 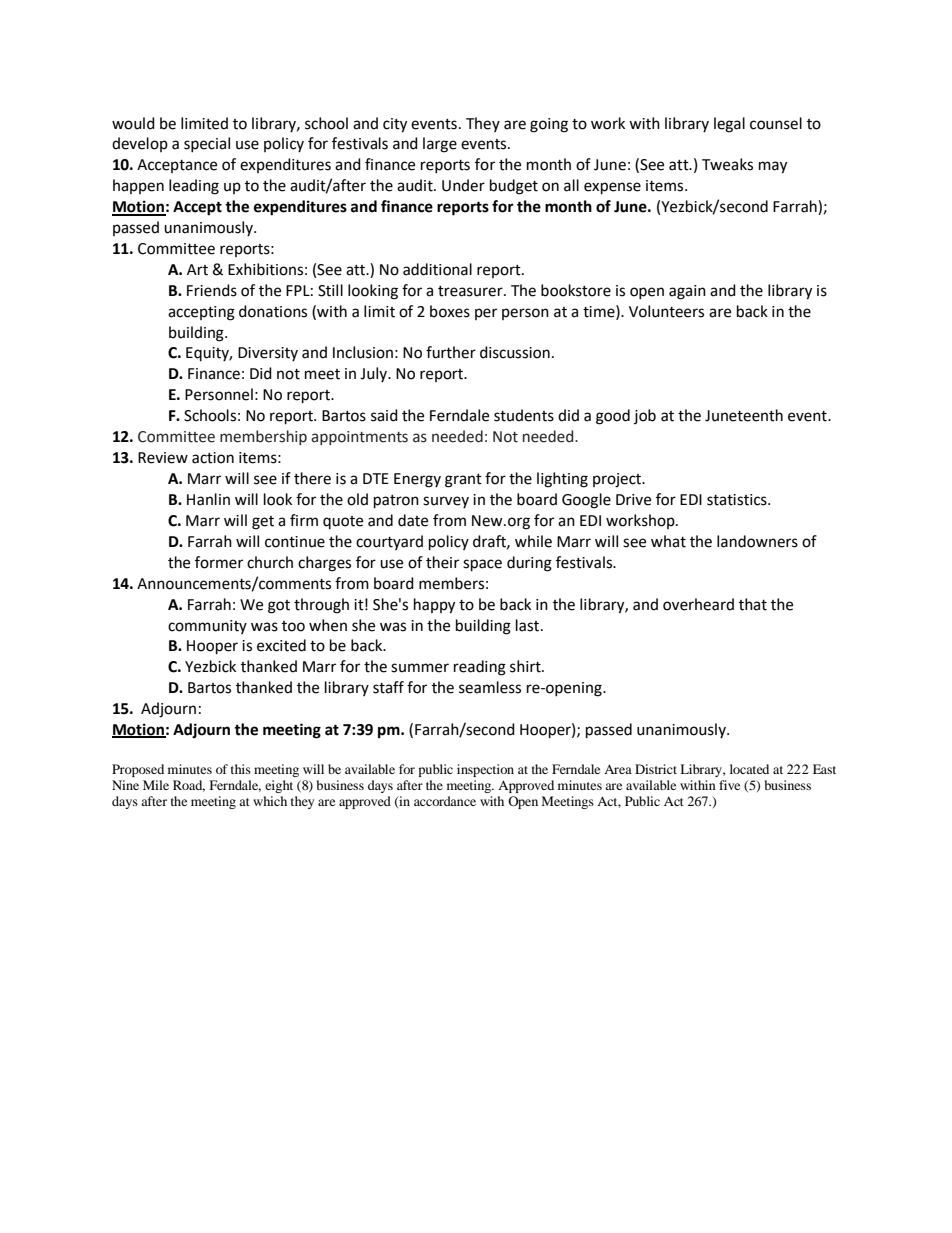 I want to click on large, so click(x=440, y=145).
